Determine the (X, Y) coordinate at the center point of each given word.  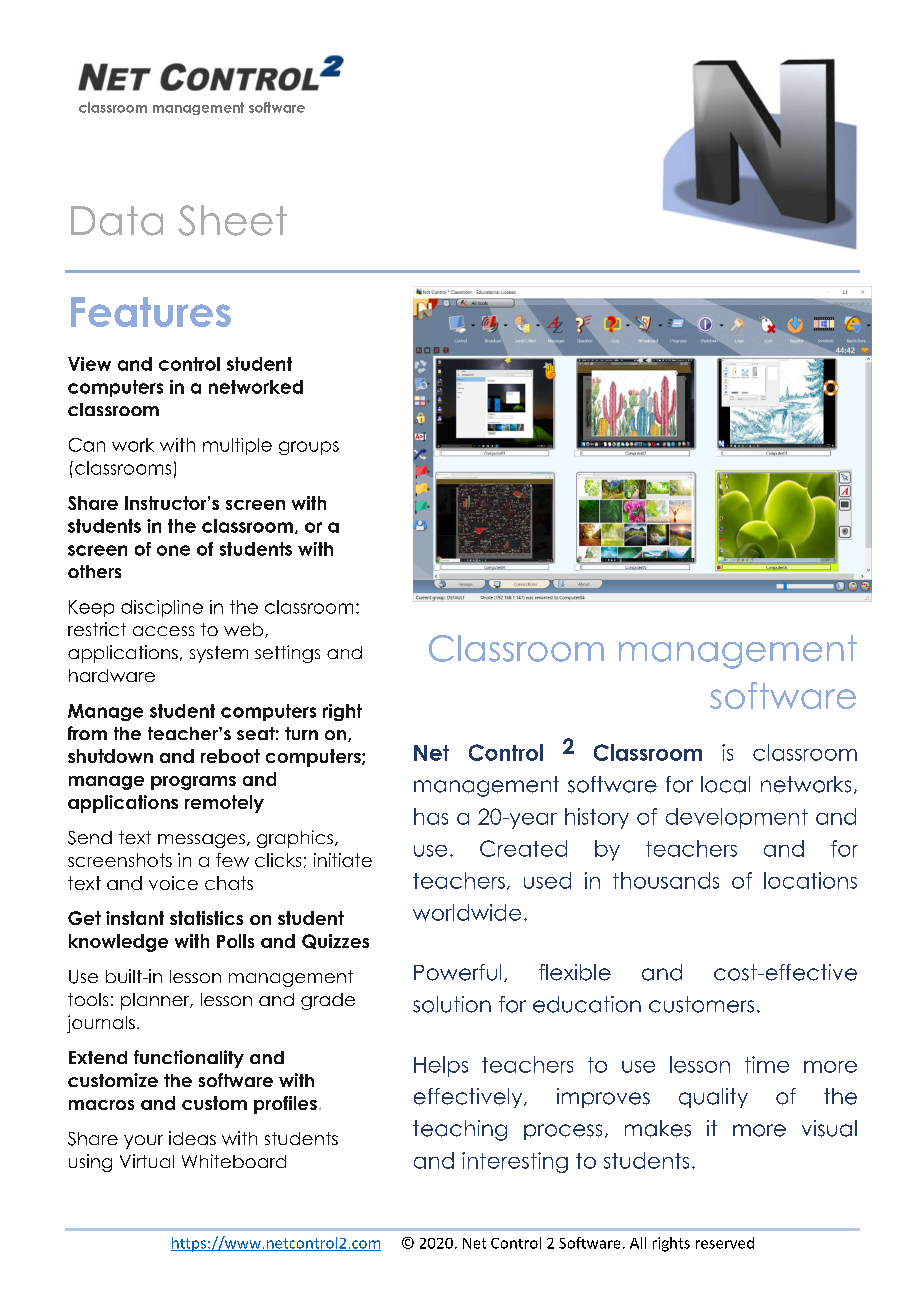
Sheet (232, 220)
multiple (237, 446)
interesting (515, 1162)
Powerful (457, 972)
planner (156, 1001)
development (737, 818)
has (431, 816)
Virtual (147, 1161)
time (767, 1064)
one (173, 550)
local (725, 784)
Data (117, 221)
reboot (230, 756)
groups (309, 448)
